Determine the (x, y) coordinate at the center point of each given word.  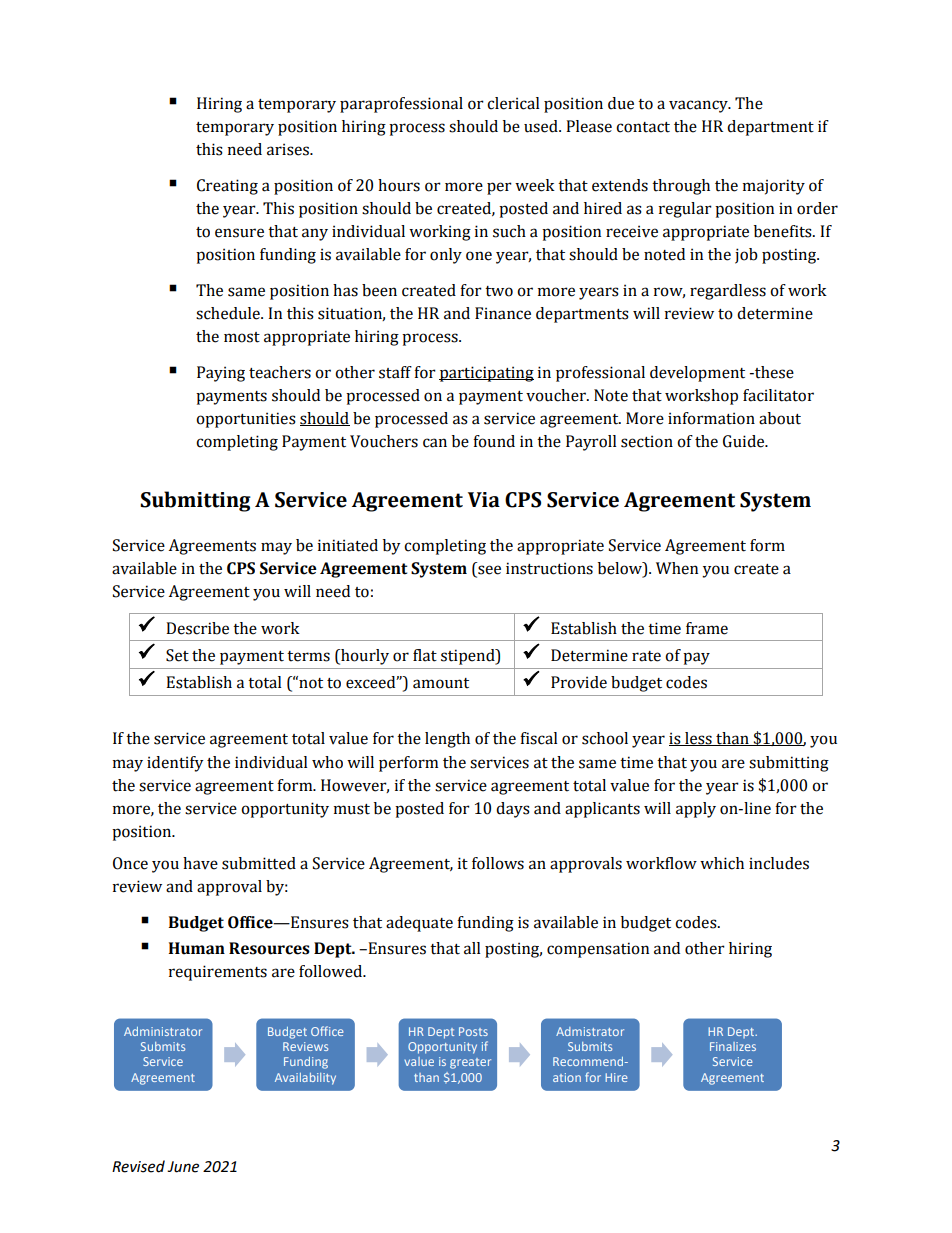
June (183, 1167)
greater (470, 1063)
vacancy (699, 106)
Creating (227, 187)
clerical (513, 103)
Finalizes (733, 1046)
